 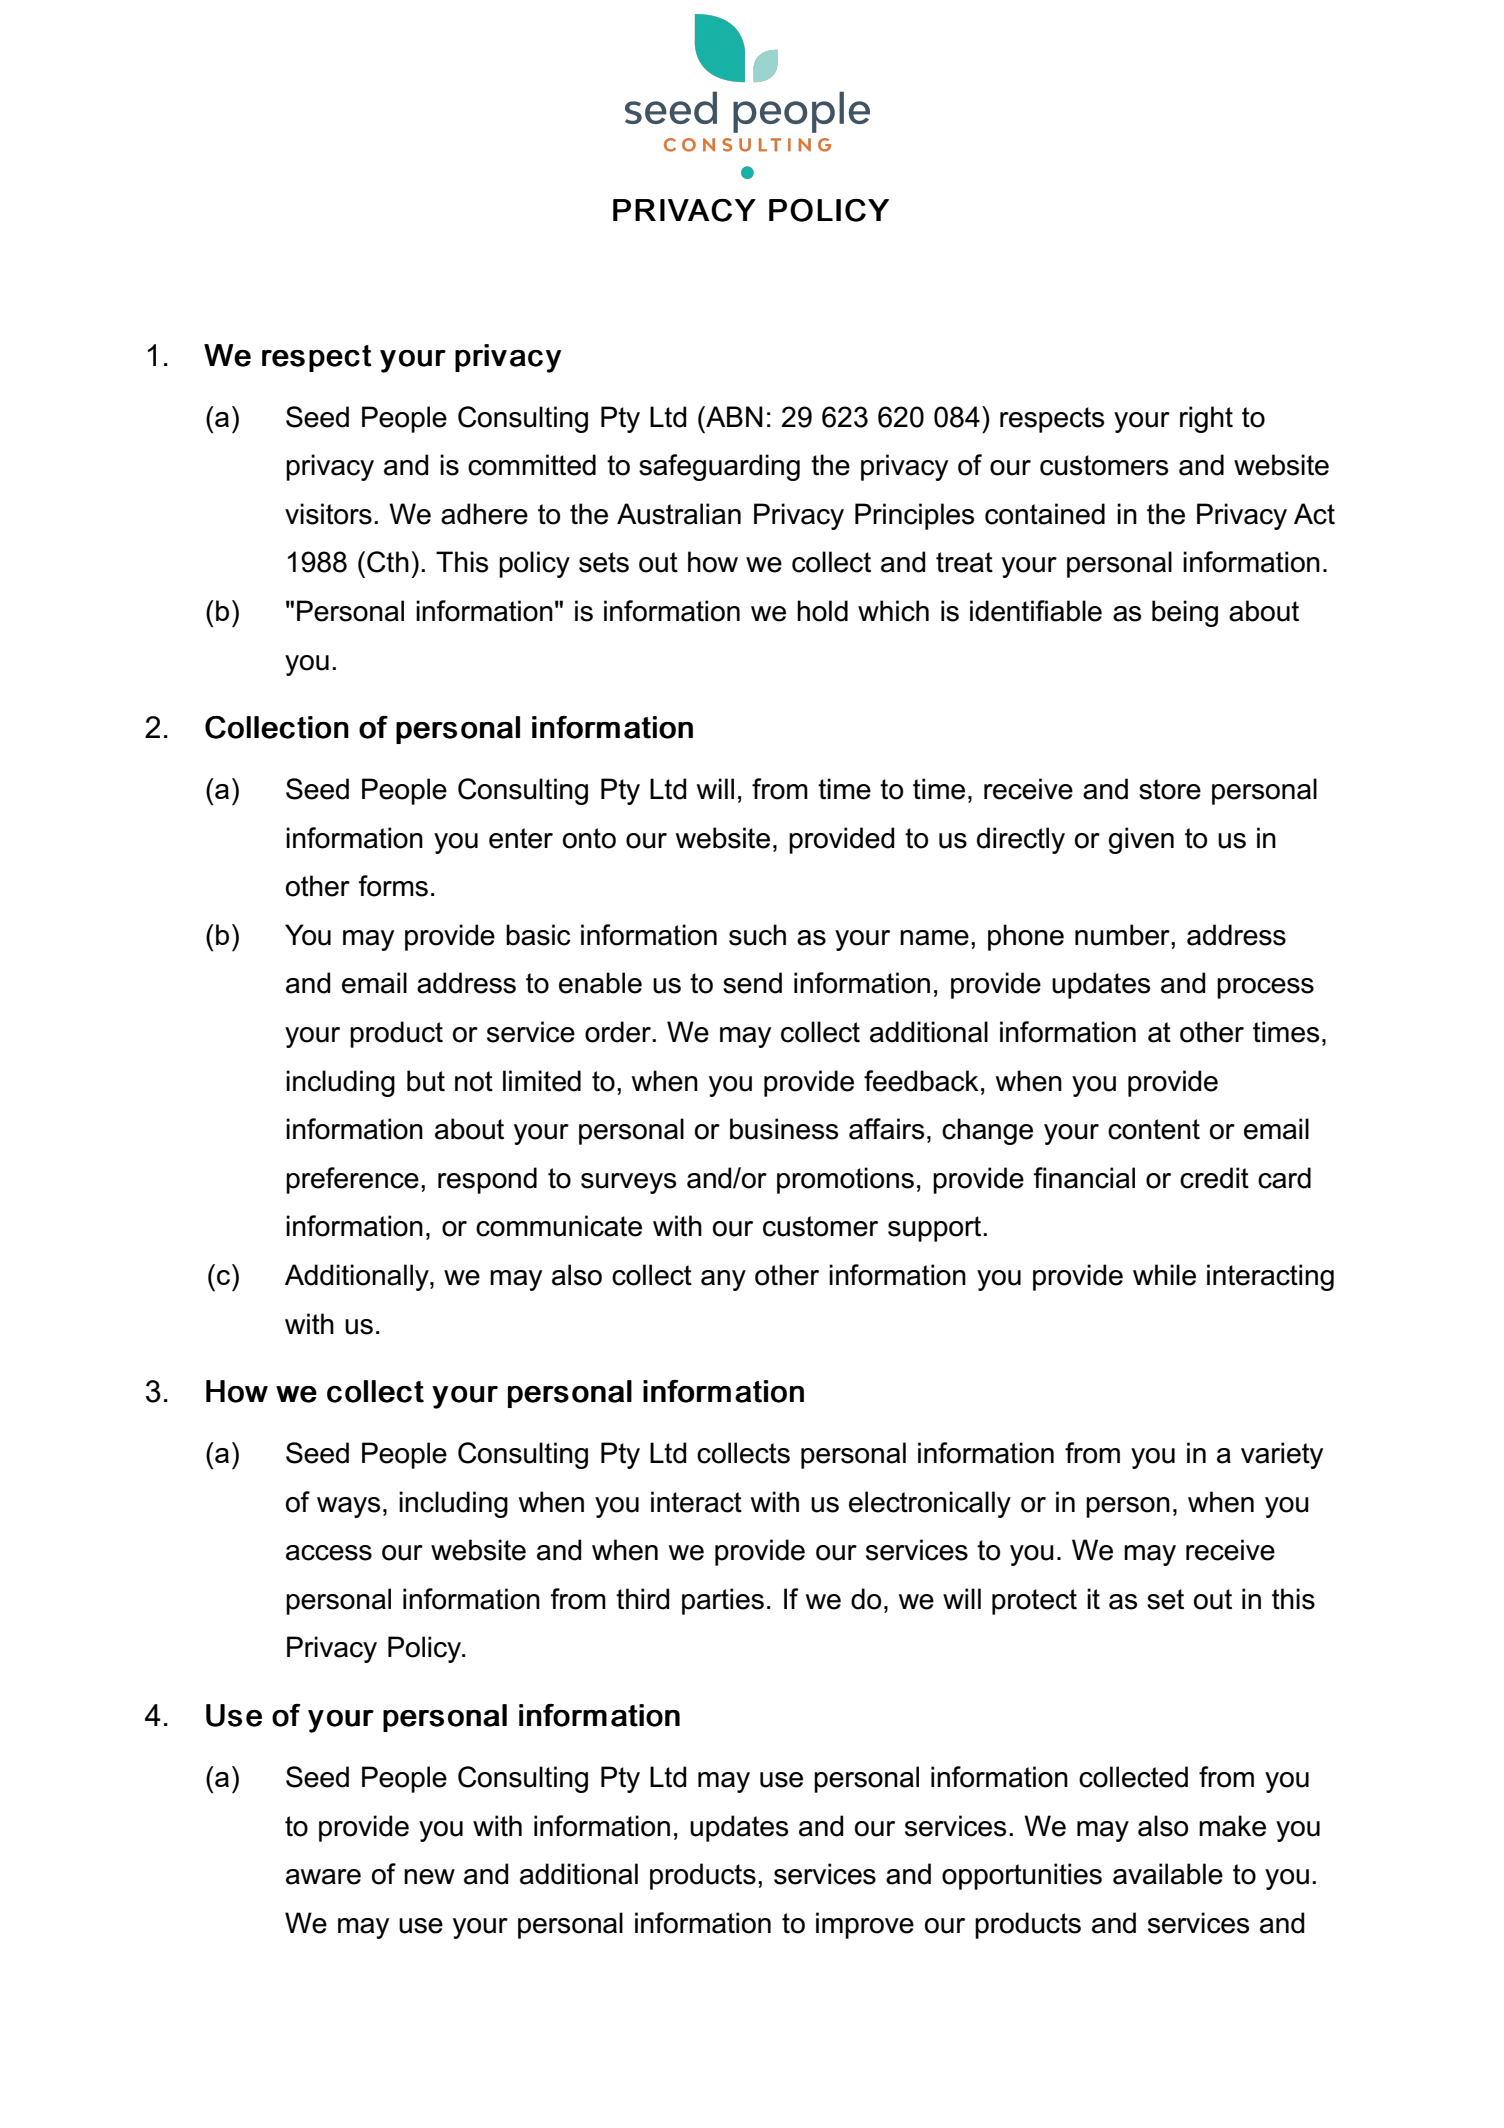 What do you see at coordinates (1206, 419) in the image?
I see `right` at bounding box center [1206, 419].
